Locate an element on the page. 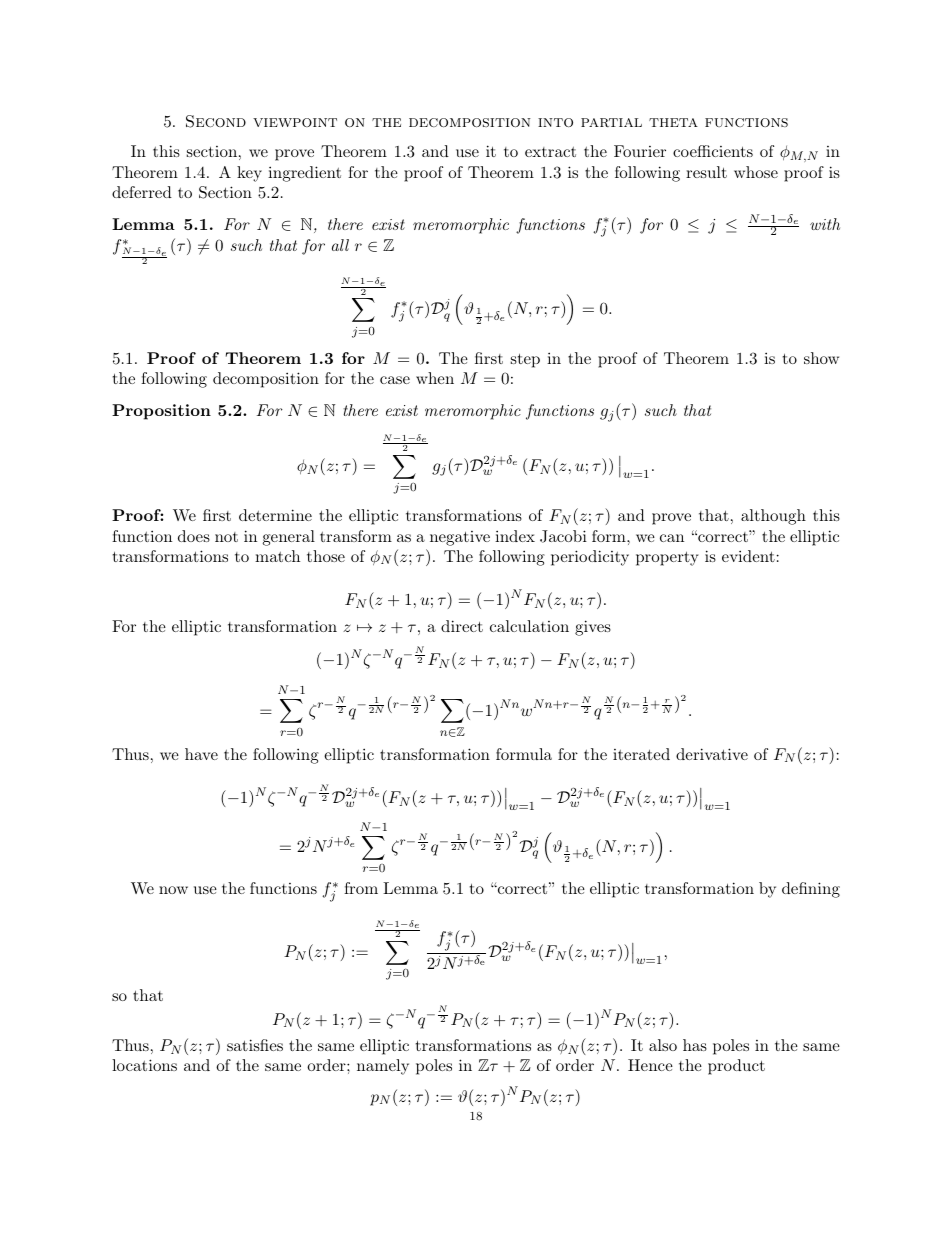 The image size is (952, 1233). match is located at coordinates (277, 556).
